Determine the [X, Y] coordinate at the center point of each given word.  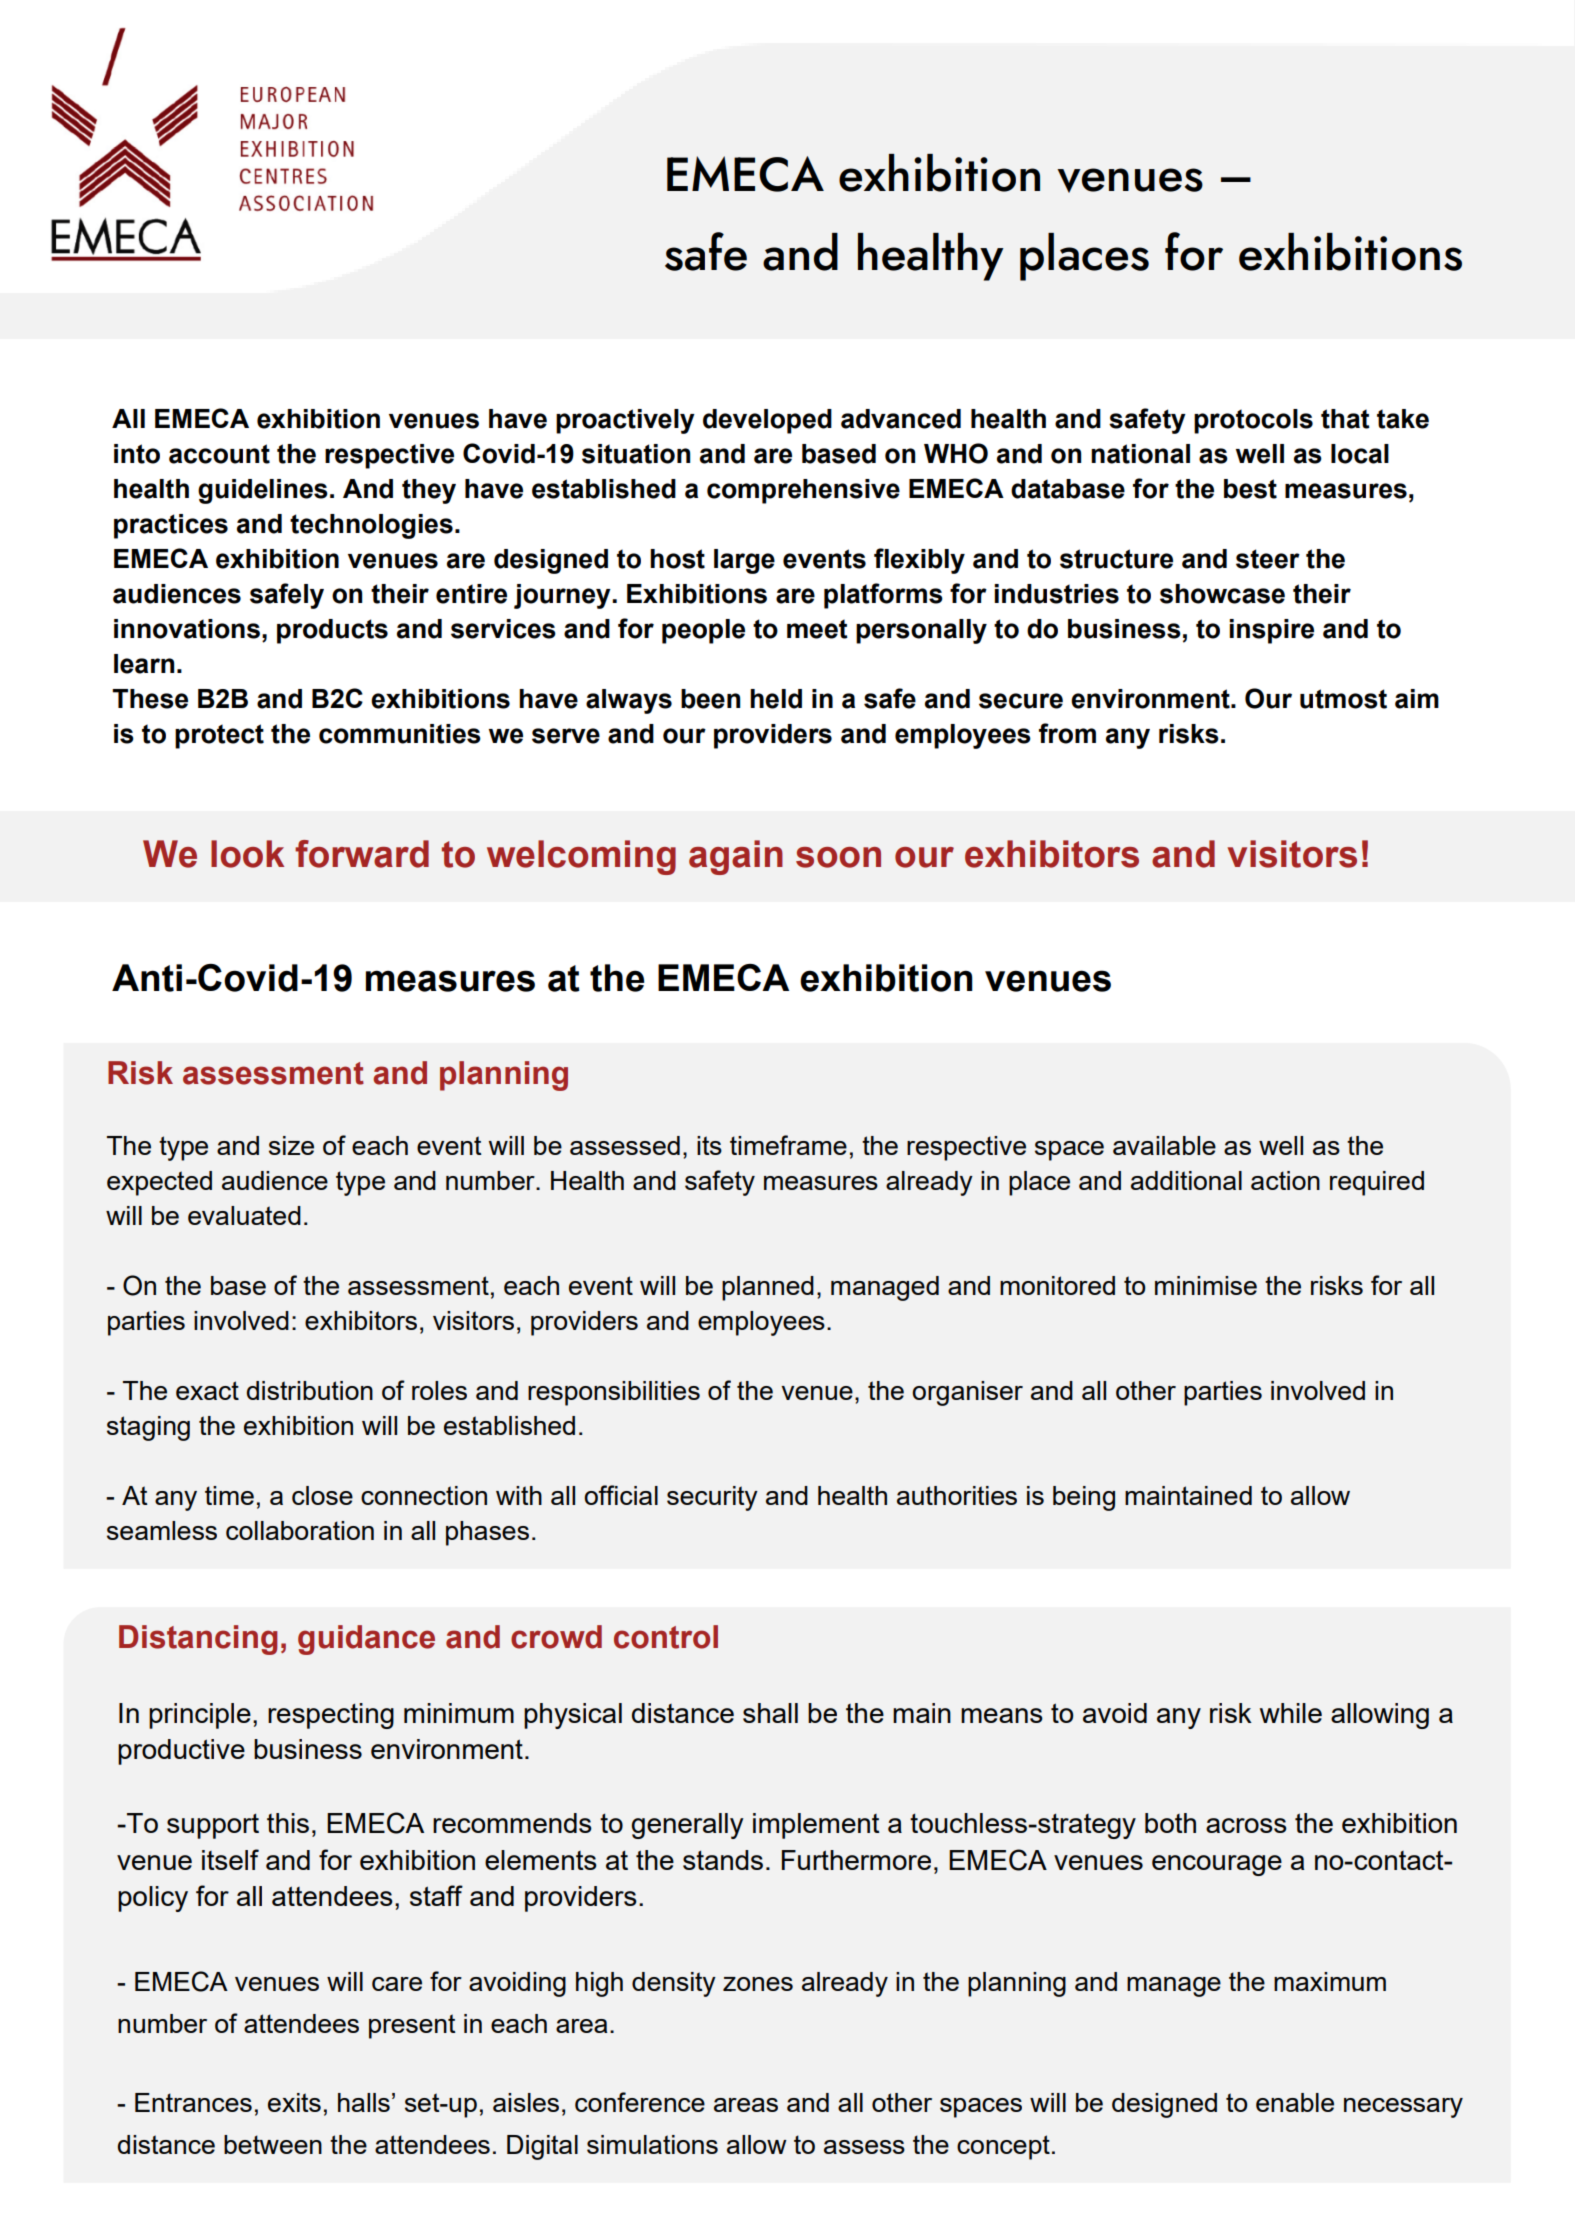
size [291, 1145]
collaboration [300, 1530]
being [1084, 1498]
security [712, 1498]
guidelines [263, 491]
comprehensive [803, 491]
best [1250, 489]
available [1164, 1145]
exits [294, 2102]
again [736, 857]
